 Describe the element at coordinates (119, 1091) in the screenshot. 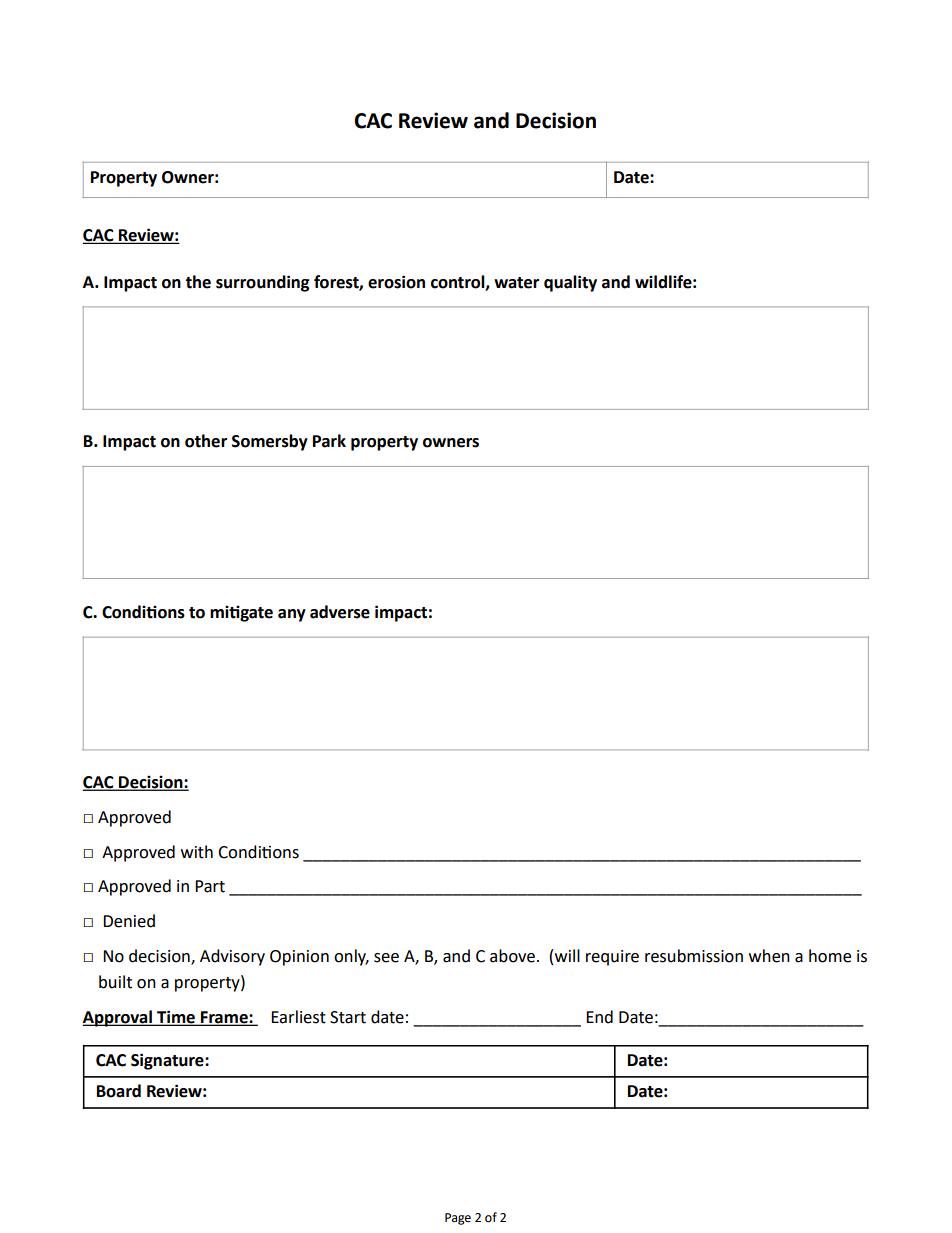

I see `Board` at that location.
